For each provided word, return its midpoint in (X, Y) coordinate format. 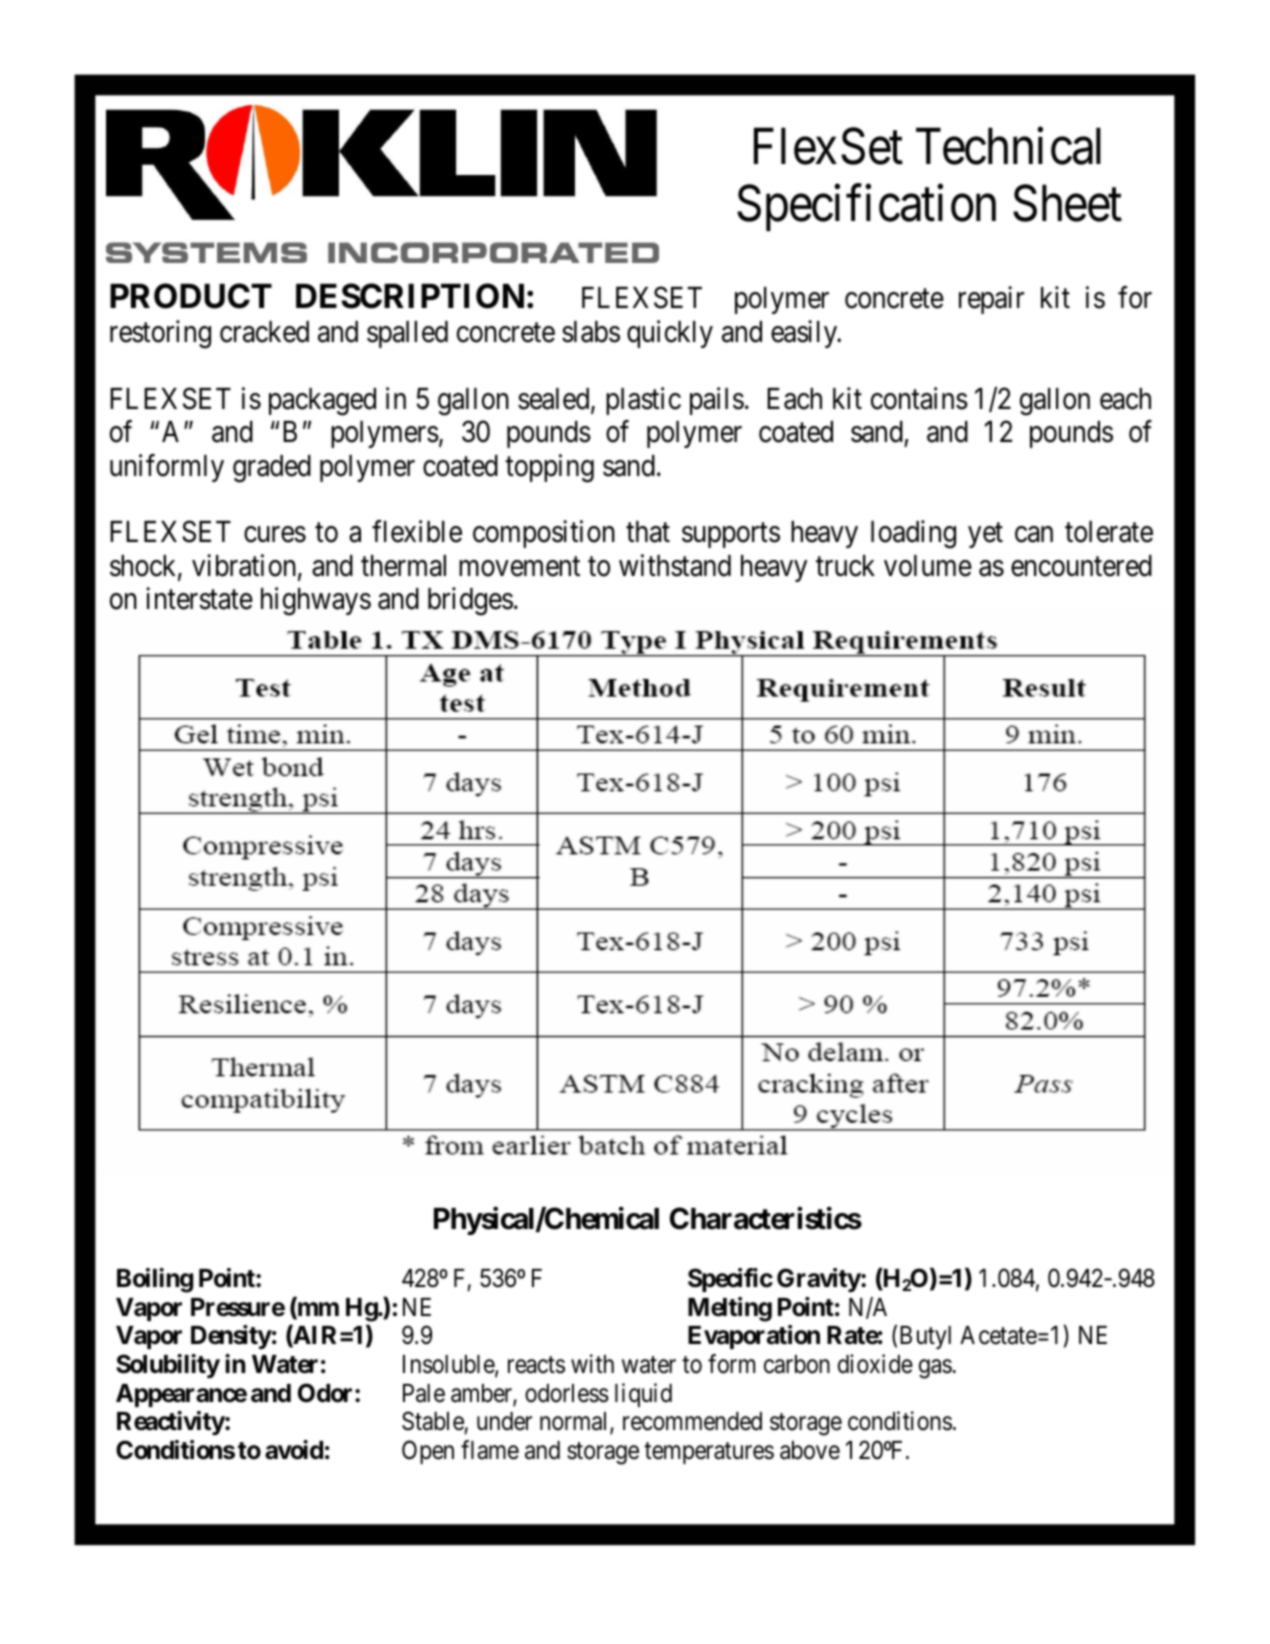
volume (928, 566)
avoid (294, 1450)
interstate (199, 598)
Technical (1008, 146)
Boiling (155, 1280)
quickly (670, 334)
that (648, 532)
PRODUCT (191, 296)
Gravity (819, 1280)
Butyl (925, 1337)
